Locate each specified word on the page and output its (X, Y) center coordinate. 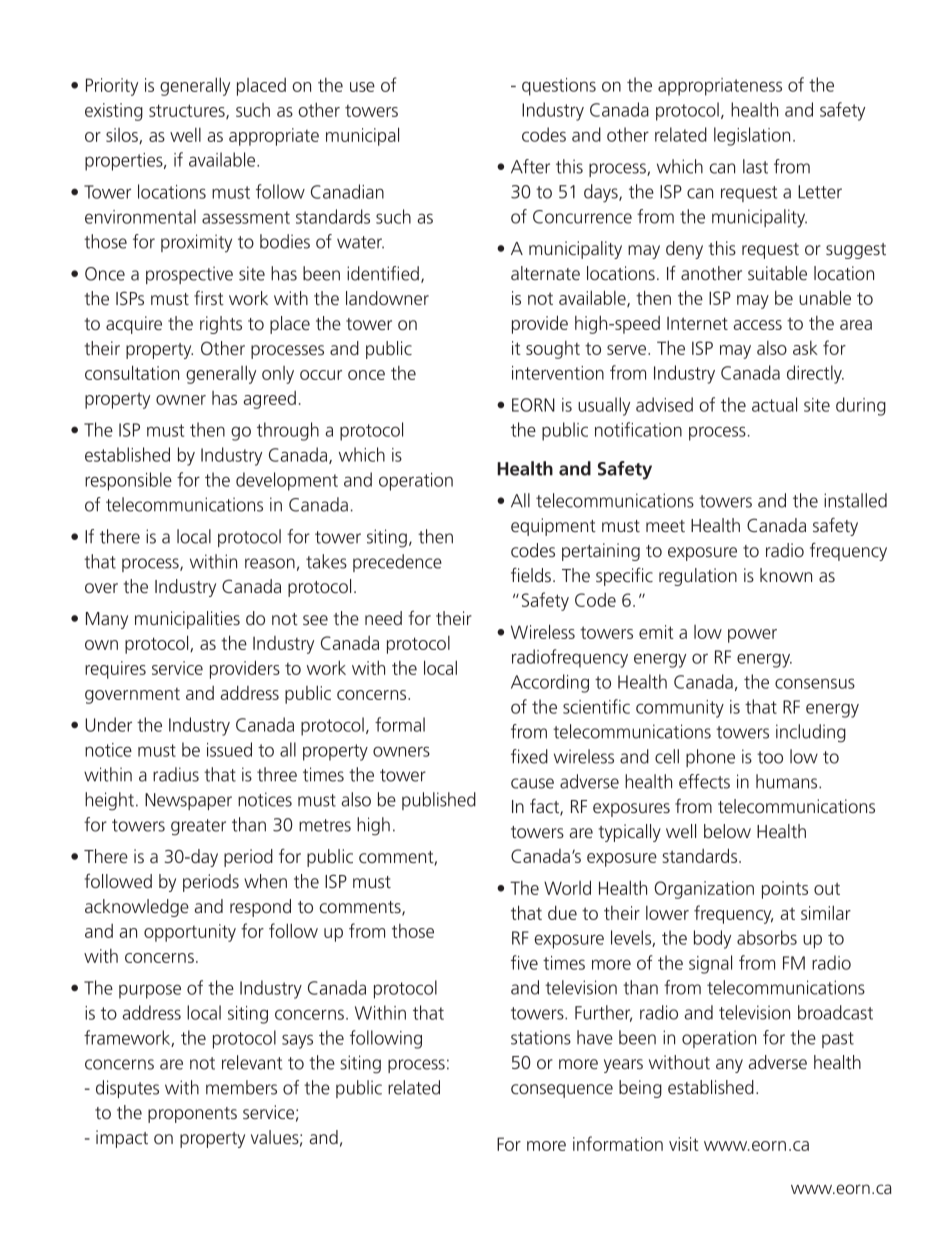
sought (553, 350)
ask (805, 348)
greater (198, 827)
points (785, 890)
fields (532, 575)
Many (107, 620)
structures (188, 111)
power (752, 636)
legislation (752, 136)
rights (221, 325)
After (530, 166)
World (567, 887)
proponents (192, 1115)
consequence (562, 1091)
